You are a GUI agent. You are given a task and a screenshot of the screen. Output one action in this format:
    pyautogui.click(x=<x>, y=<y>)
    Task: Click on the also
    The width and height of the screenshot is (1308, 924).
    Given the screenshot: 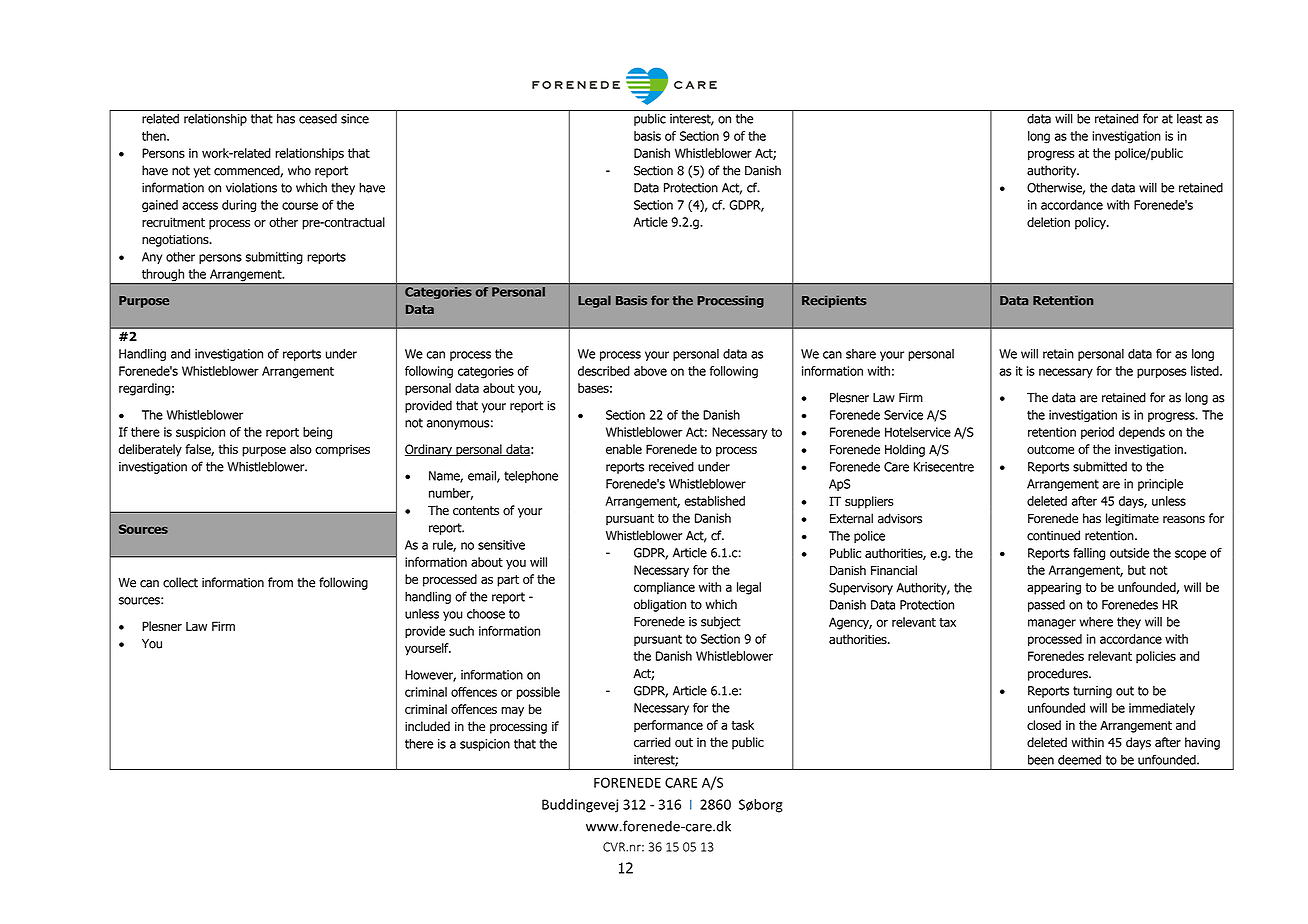 What is the action you would take?
    pyautogui.click(x=301, y=449)
